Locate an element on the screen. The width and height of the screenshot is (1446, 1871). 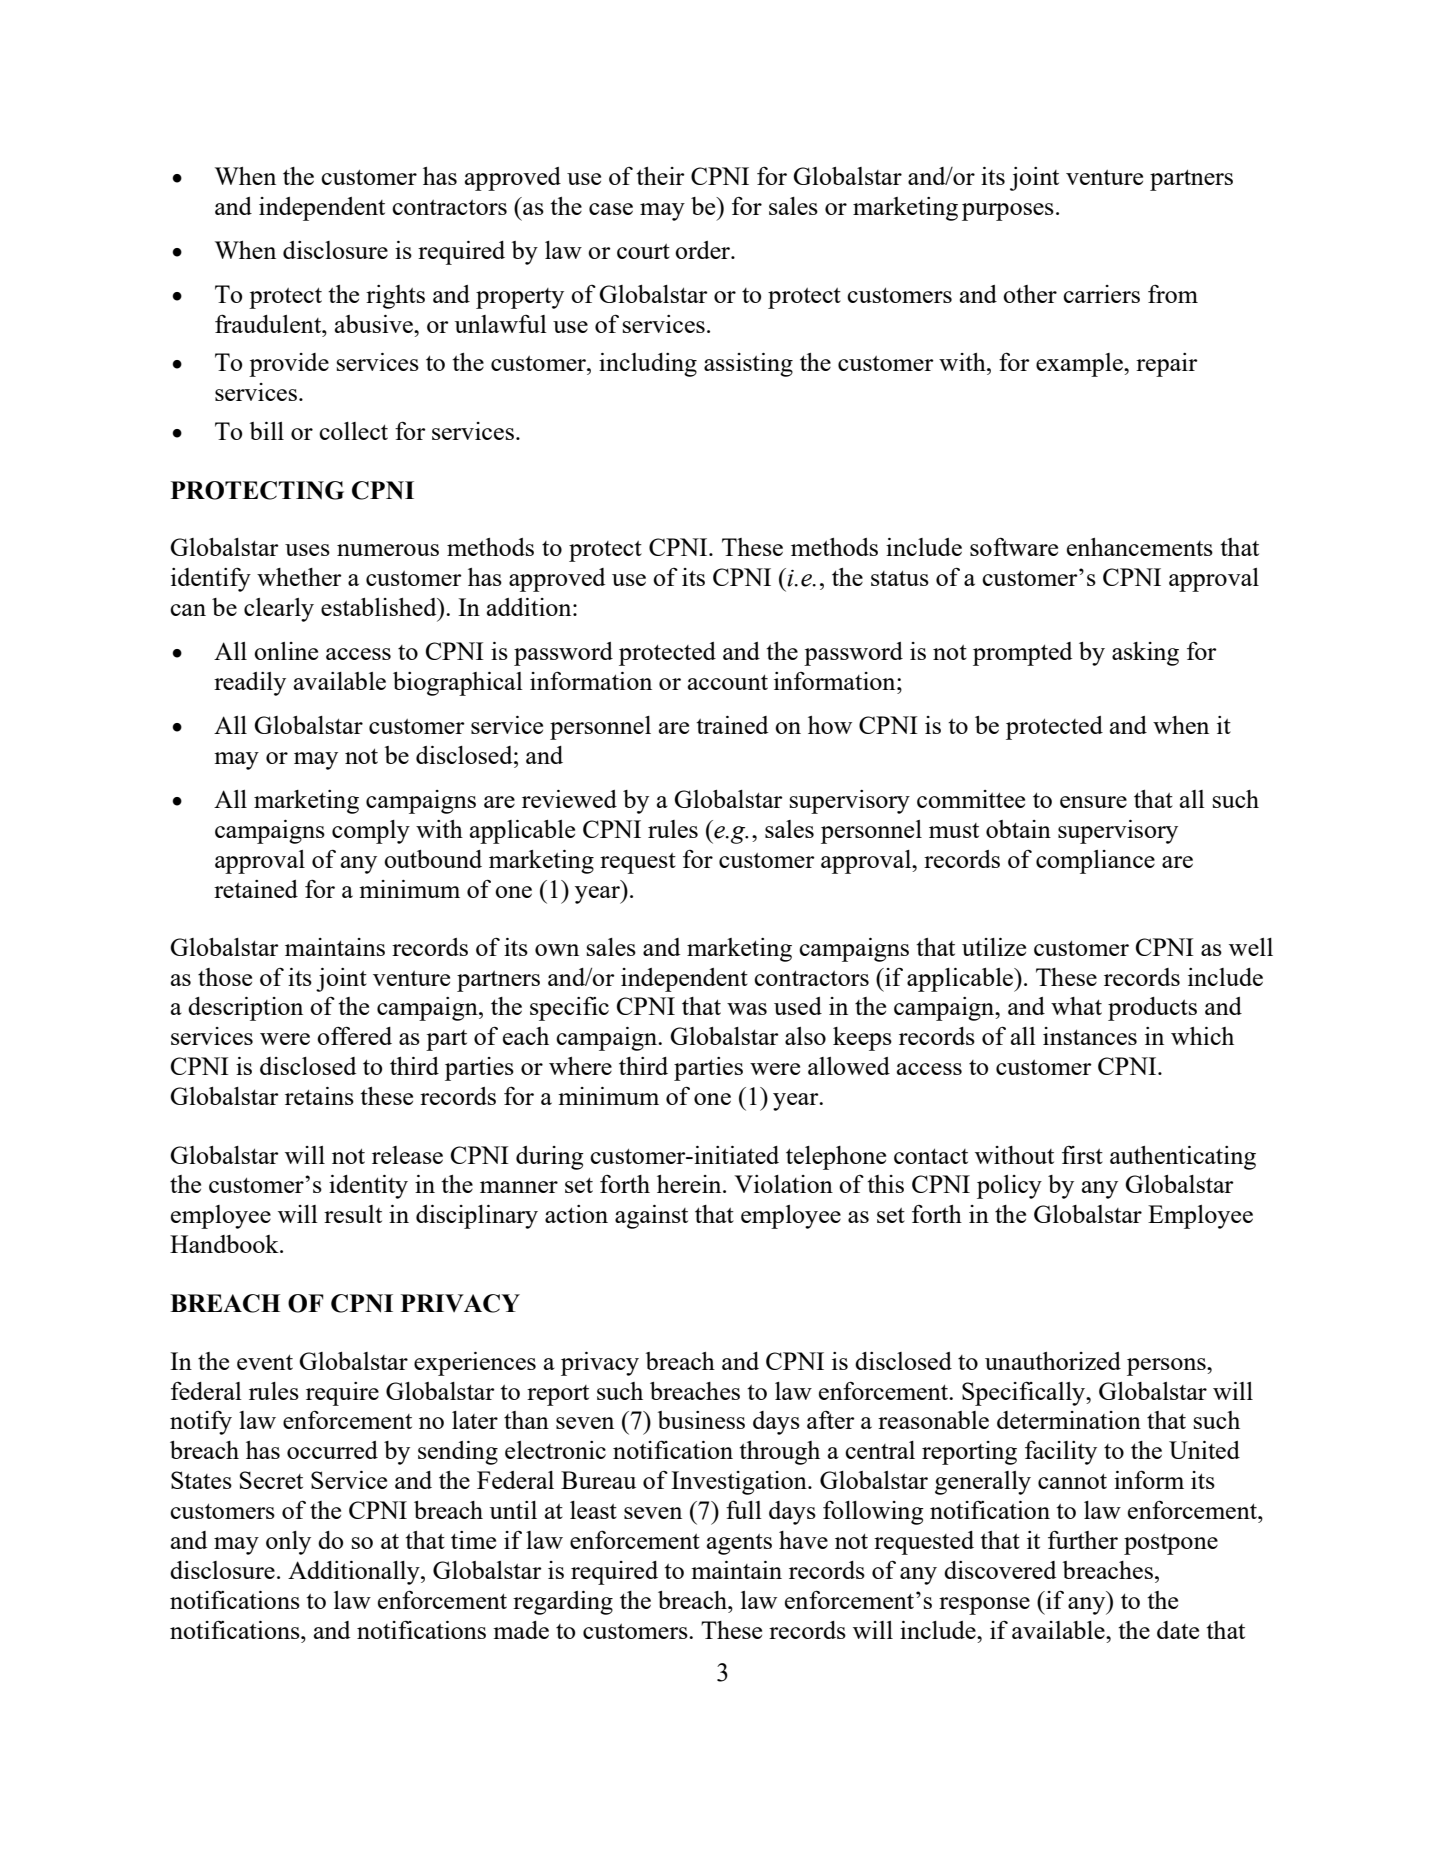
comply is located at coordinates (371, 832).
